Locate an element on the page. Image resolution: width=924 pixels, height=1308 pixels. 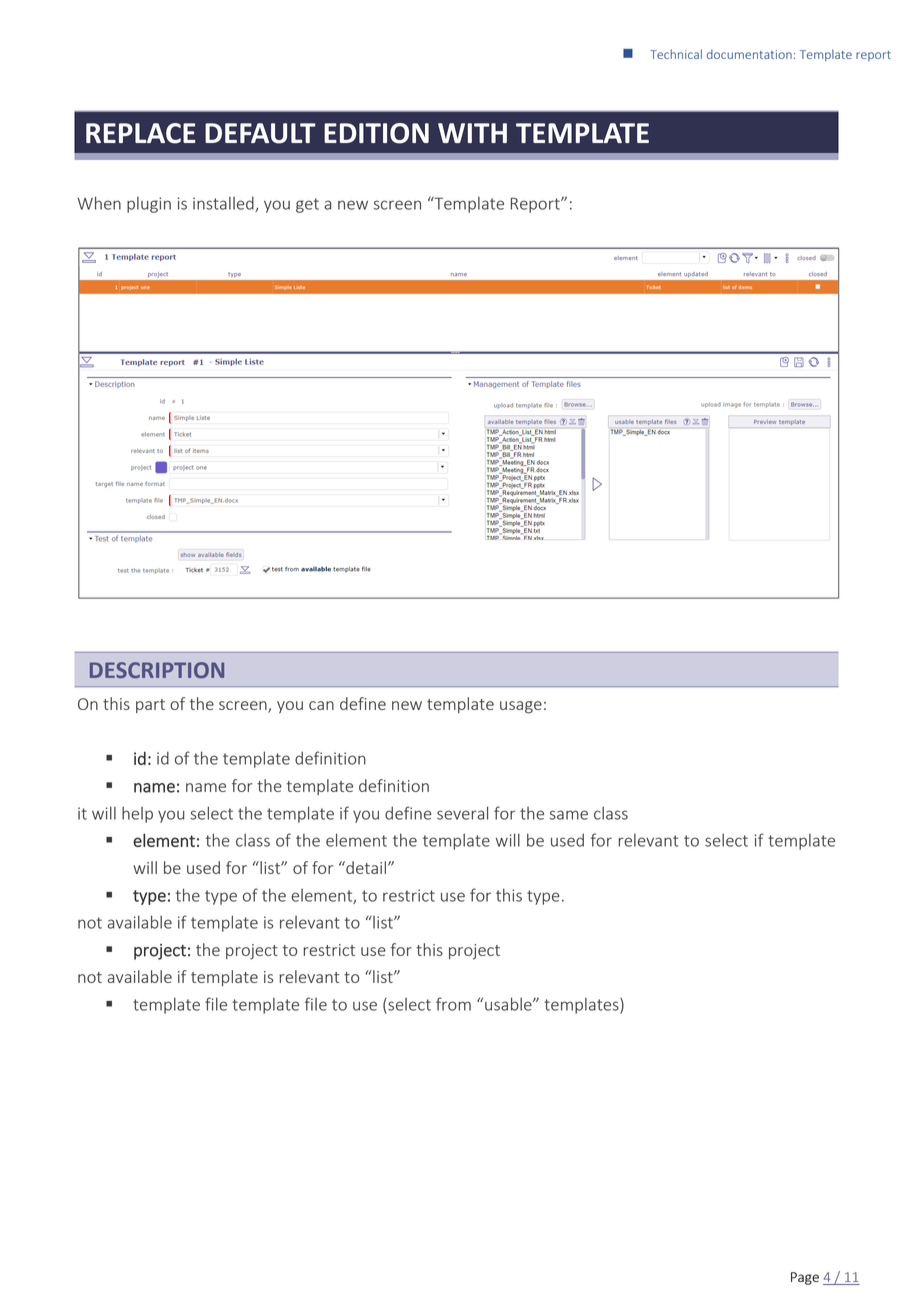
WITH is located at coordinates (472, 133).
